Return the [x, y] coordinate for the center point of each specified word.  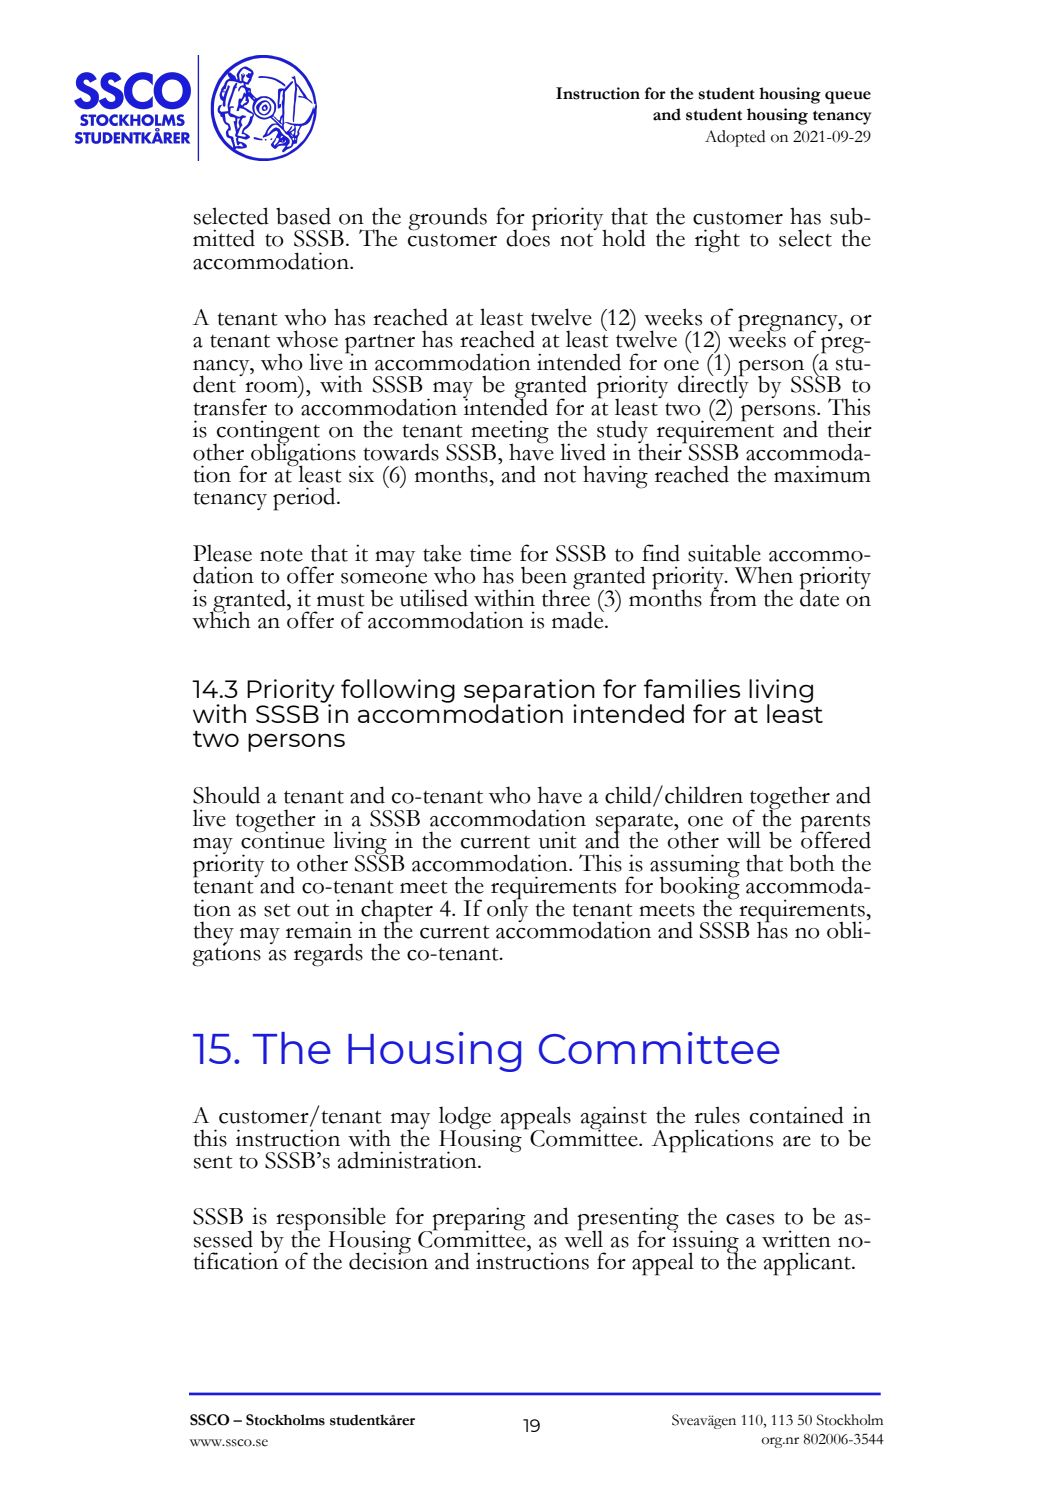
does [528, 237]
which [221, 619]
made [579, 619]
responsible [331, 1220]
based [303, 216]
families [692, 688]
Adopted [735, 138]
